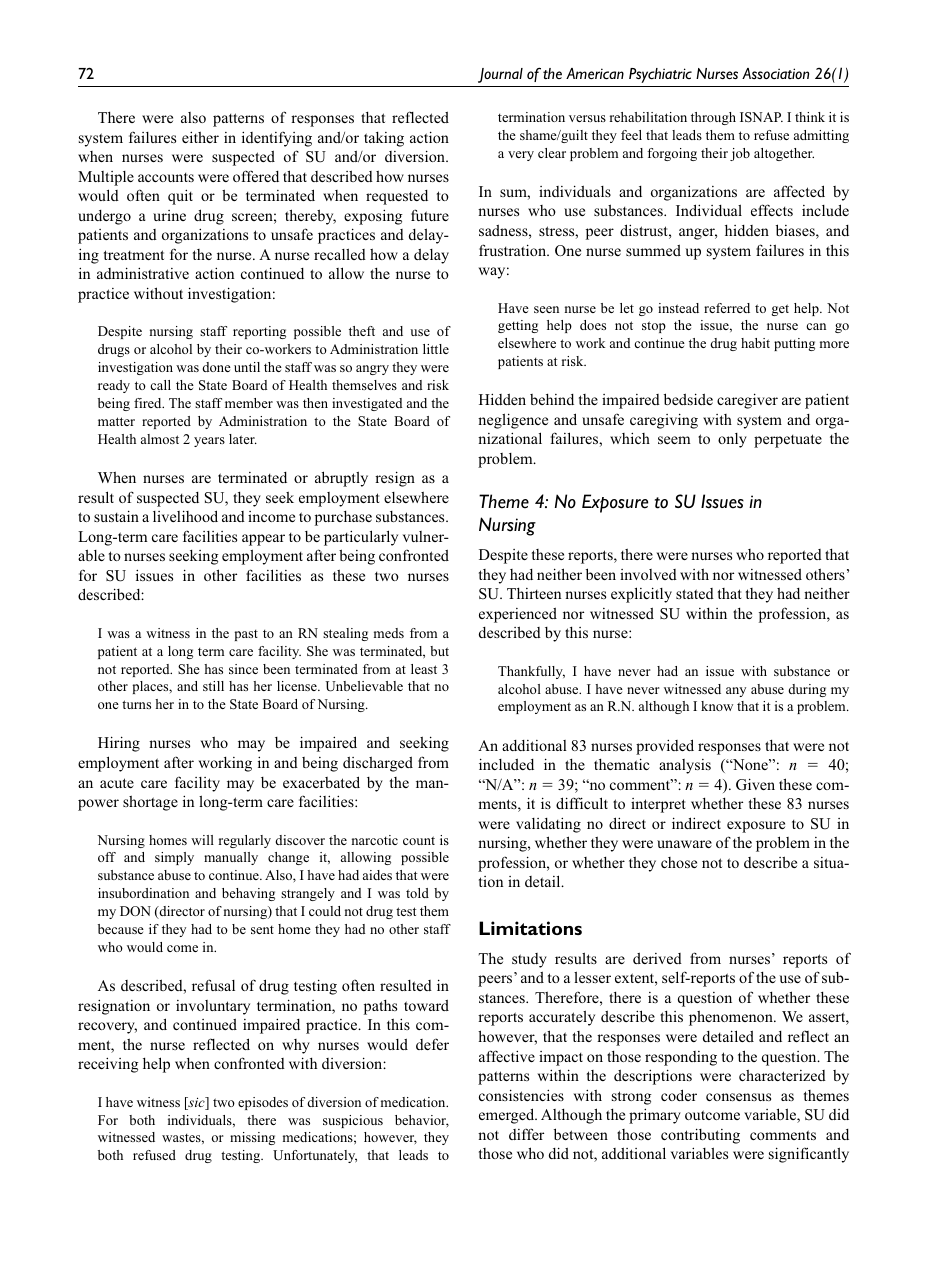  I want to click on sic, so click(196, 1103).
